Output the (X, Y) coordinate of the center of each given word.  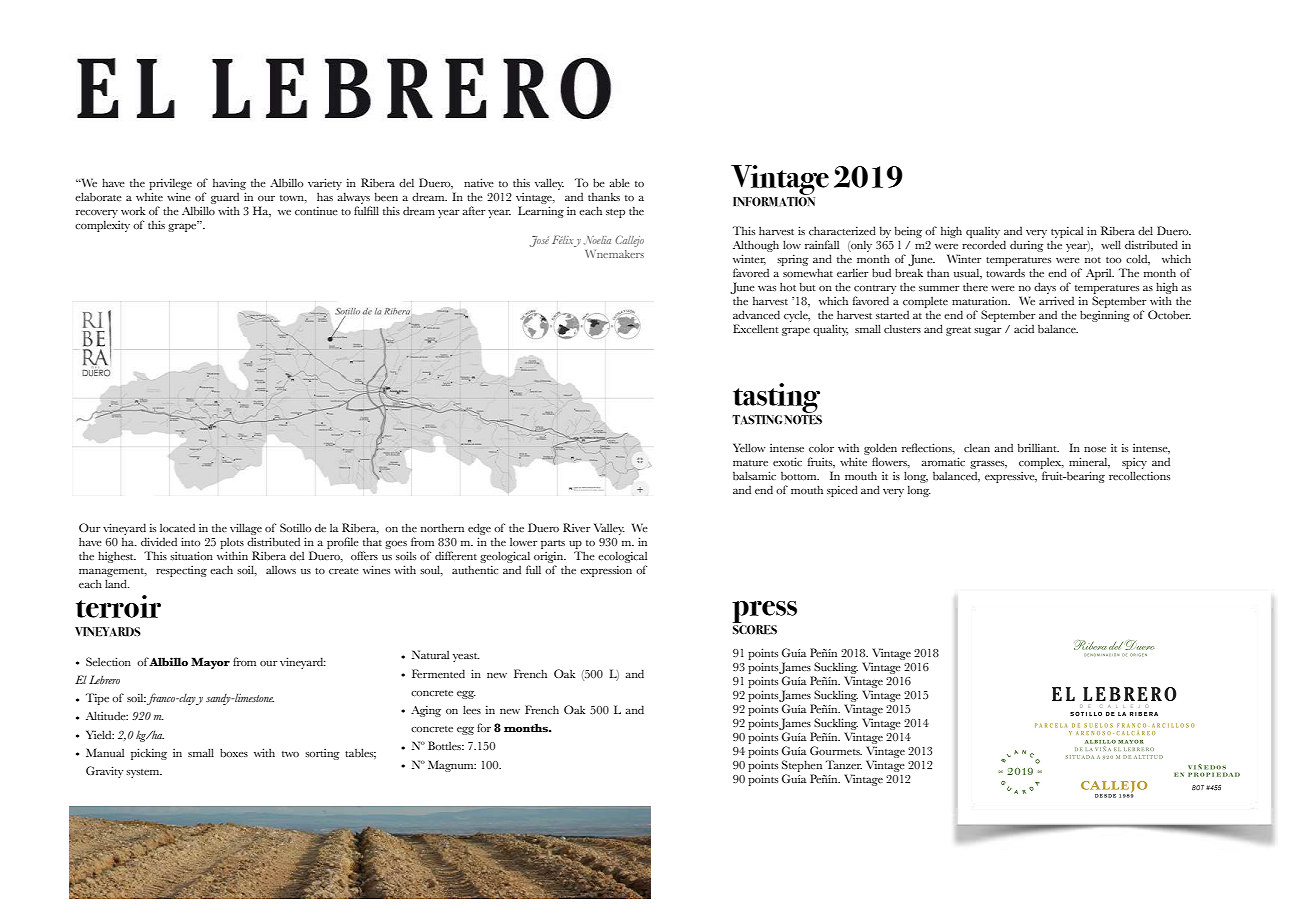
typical (1067, 232)
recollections (1139, 475)
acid (1024, 328)
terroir (118, 606)
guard (225, 200)
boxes (234, 752)
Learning (541, 212)
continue (316, 211)
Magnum (452, 766)
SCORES (754, 628)
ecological (622, 557)
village (246, 529)
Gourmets (836, 750)
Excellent (756, 328)
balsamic (754, 475)
